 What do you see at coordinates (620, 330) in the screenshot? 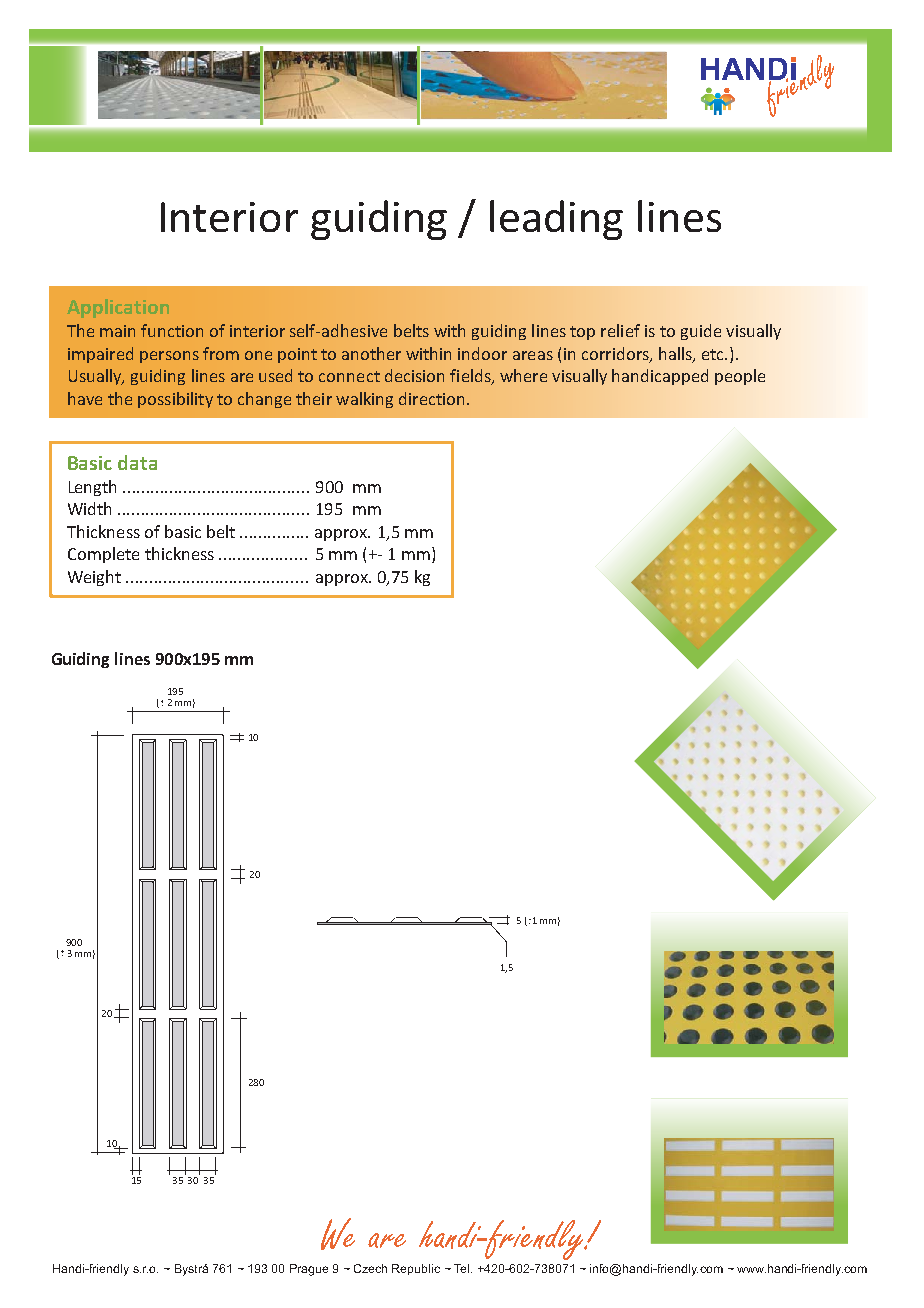
I see `relief` at bounding box center [620, 330].
